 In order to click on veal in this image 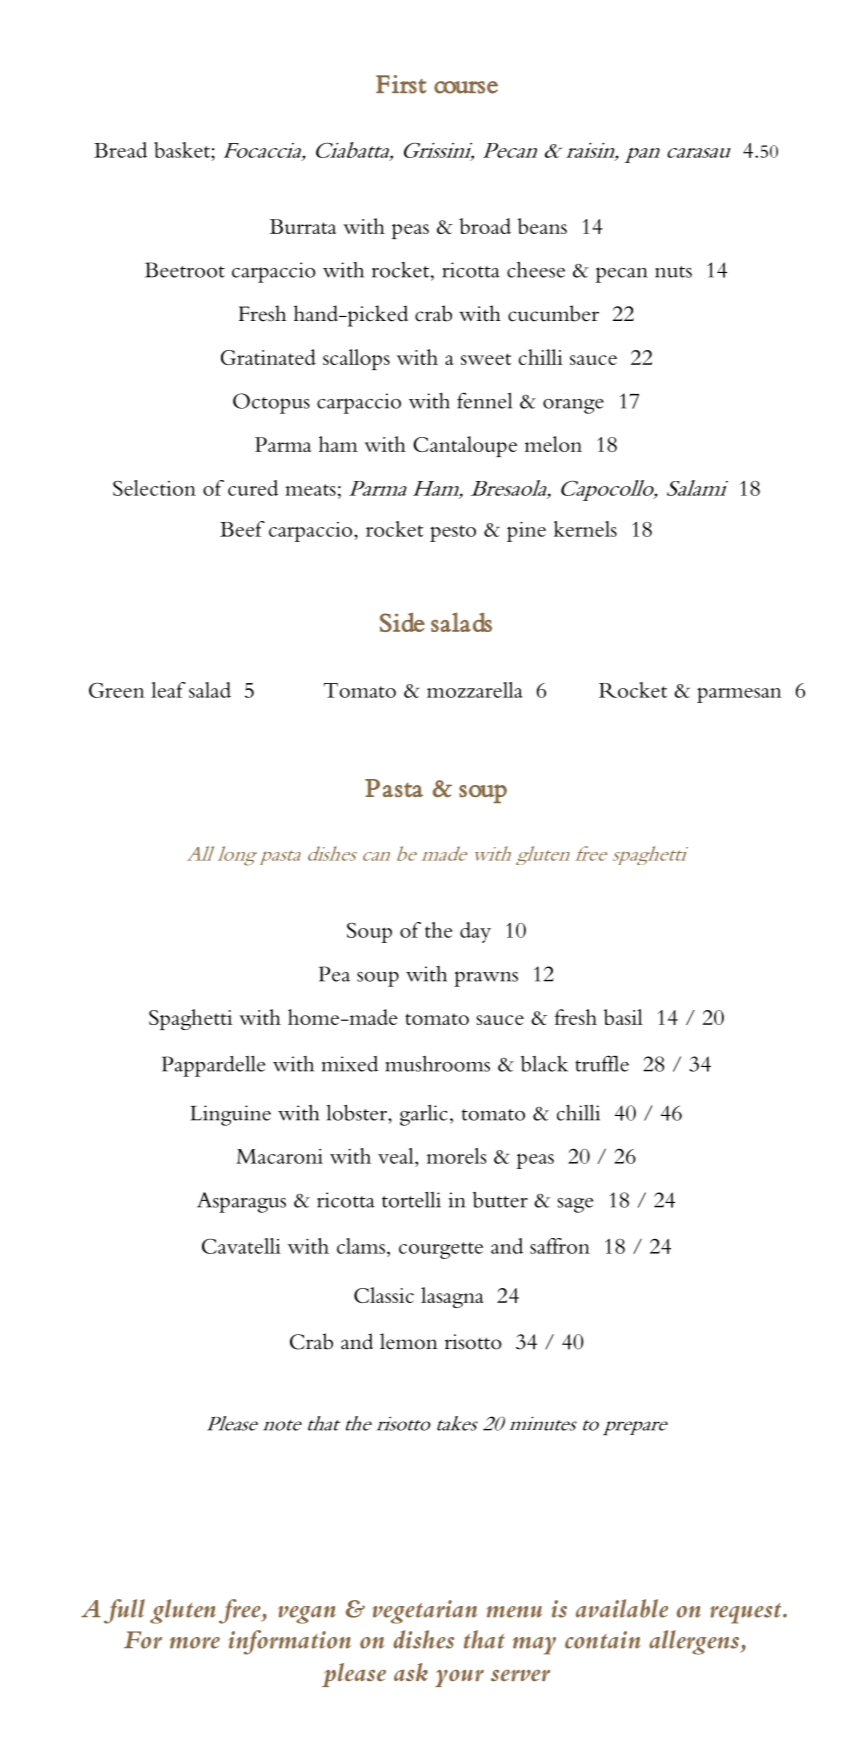, I will do `click(397, 1156)`.
